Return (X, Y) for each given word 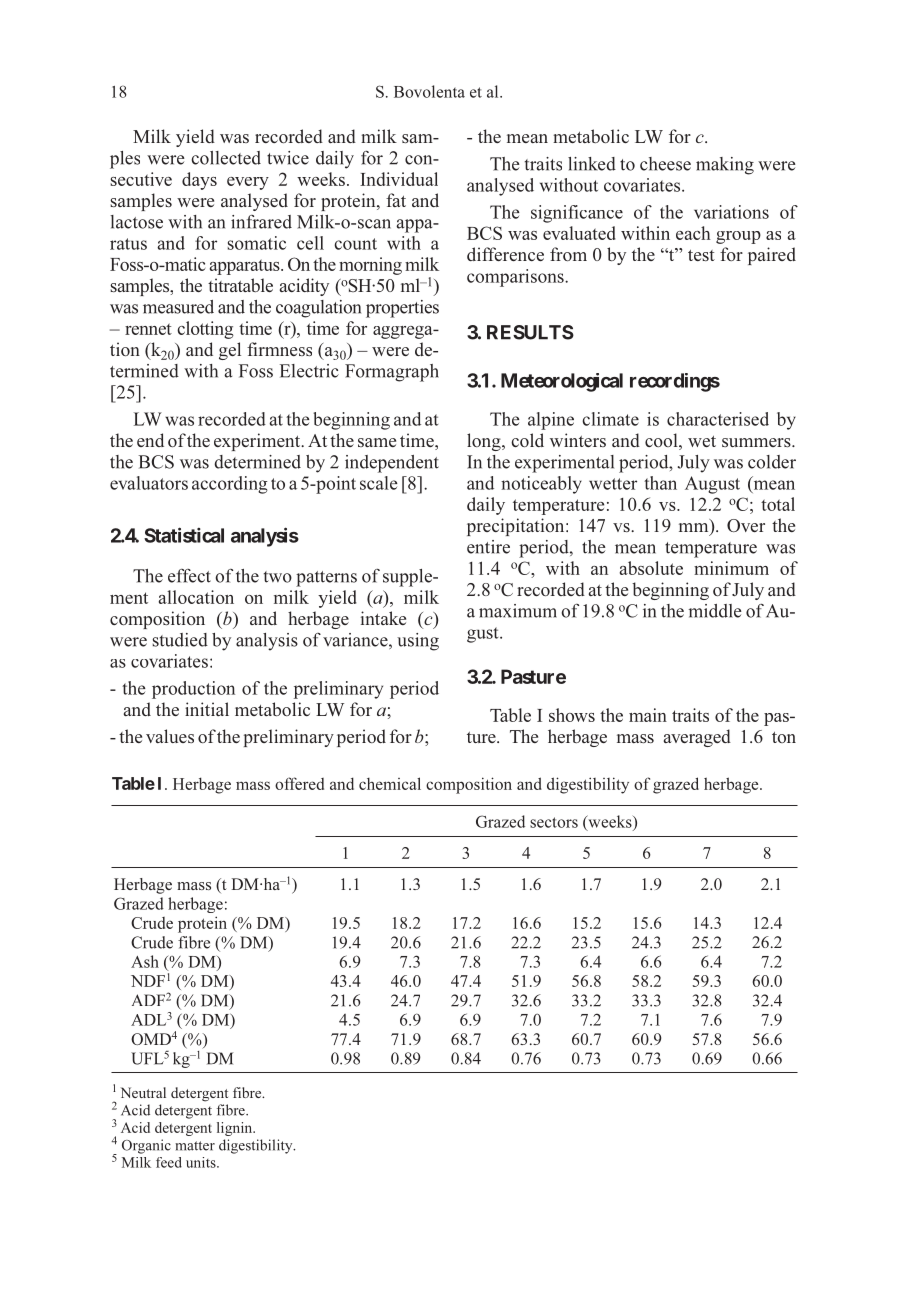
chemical (390, 783)
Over (746, 525)
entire (488, 547)
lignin (236, 1129)
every (248, 183)
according (230, 485)
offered (299, 783)
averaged (697, 738)
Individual (399, 179)
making (725, 166)
